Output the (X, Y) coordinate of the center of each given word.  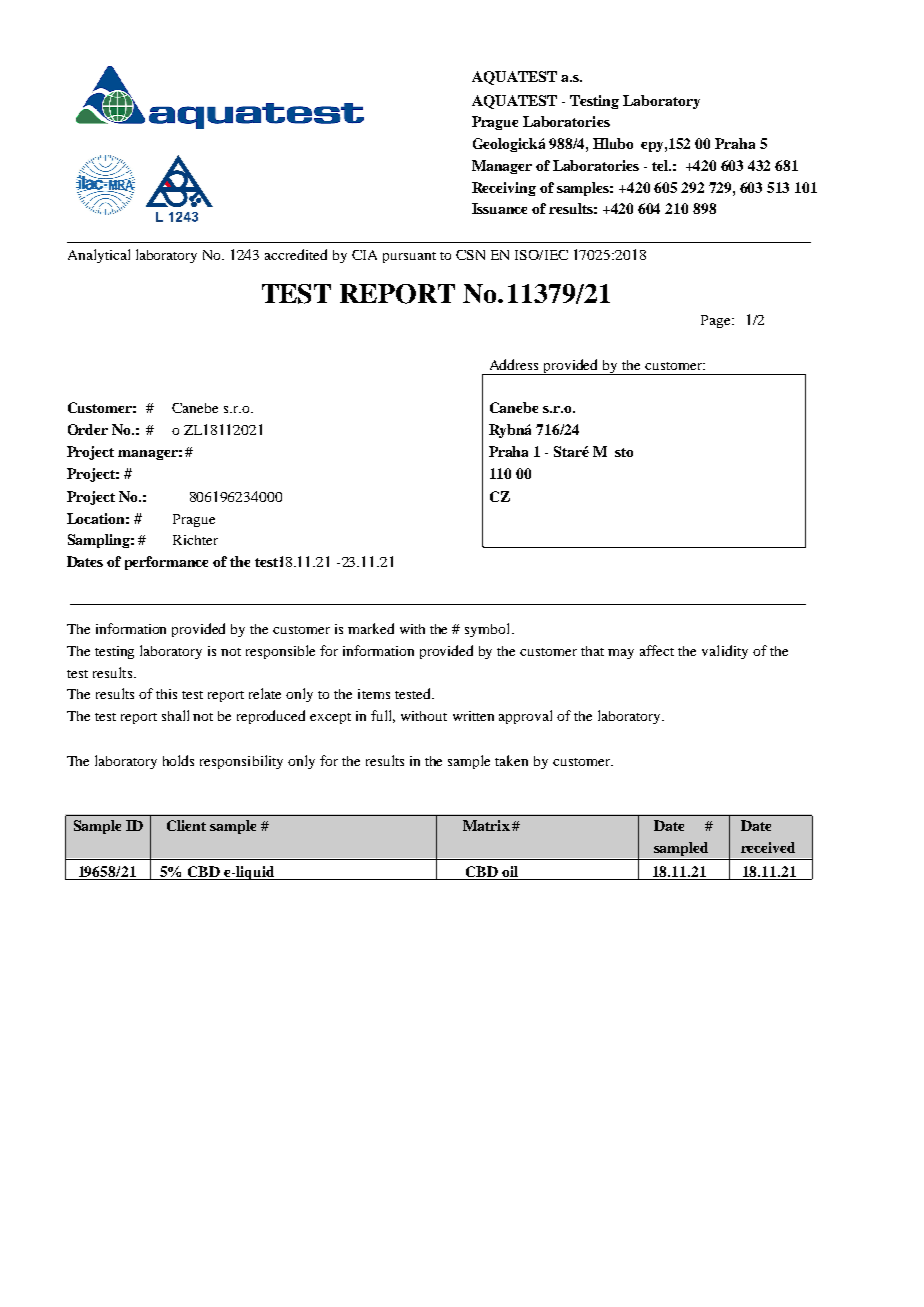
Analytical (99, 256)
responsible (280, 652)
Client (186, 825)
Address (514, 364)
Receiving (504, 189)
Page (717, 321)
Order (88, 429)
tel (661, 165)
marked (371, 628)
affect (657, 650)
